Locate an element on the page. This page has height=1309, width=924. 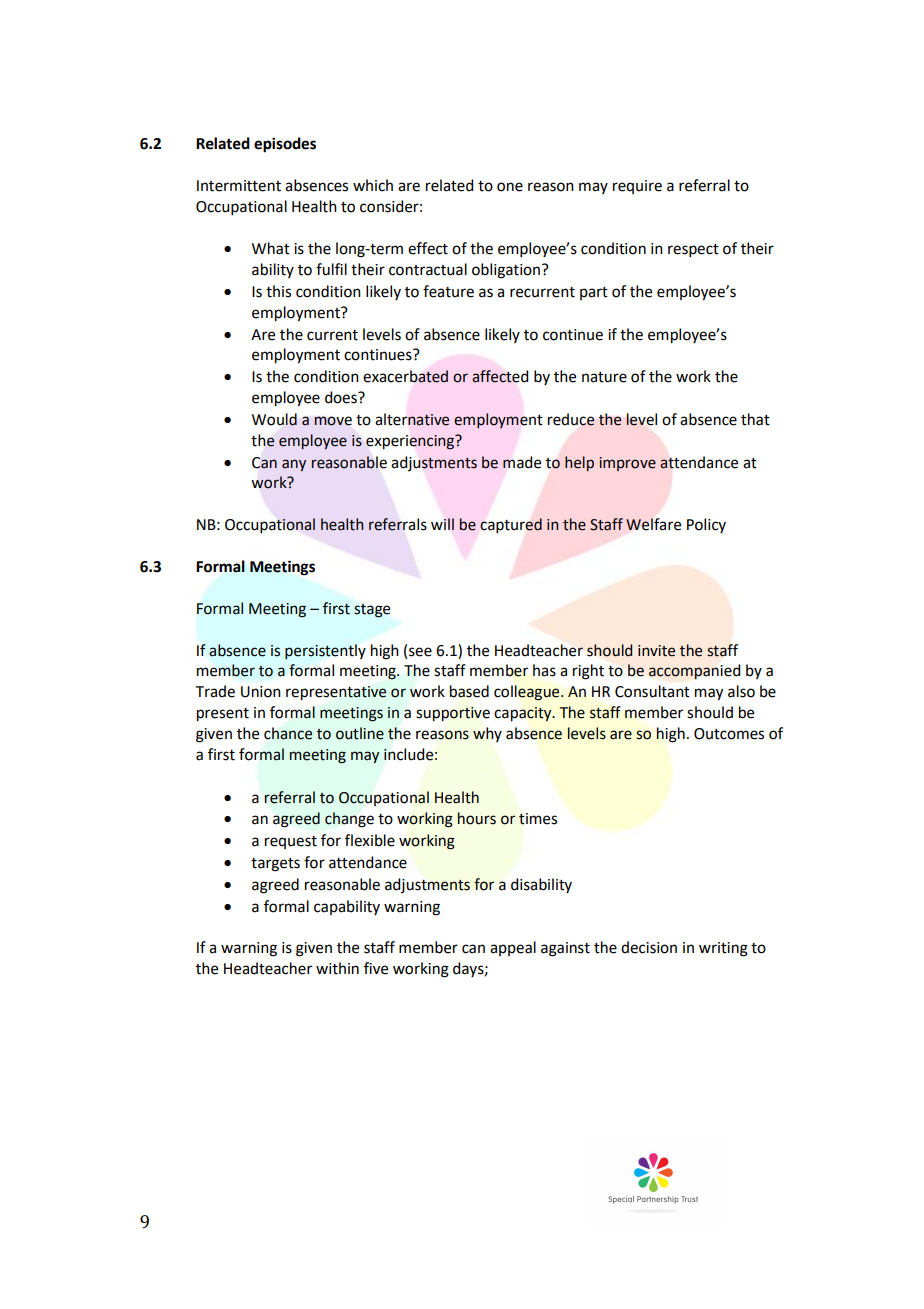
stage is located at coordinates (372, 611).
